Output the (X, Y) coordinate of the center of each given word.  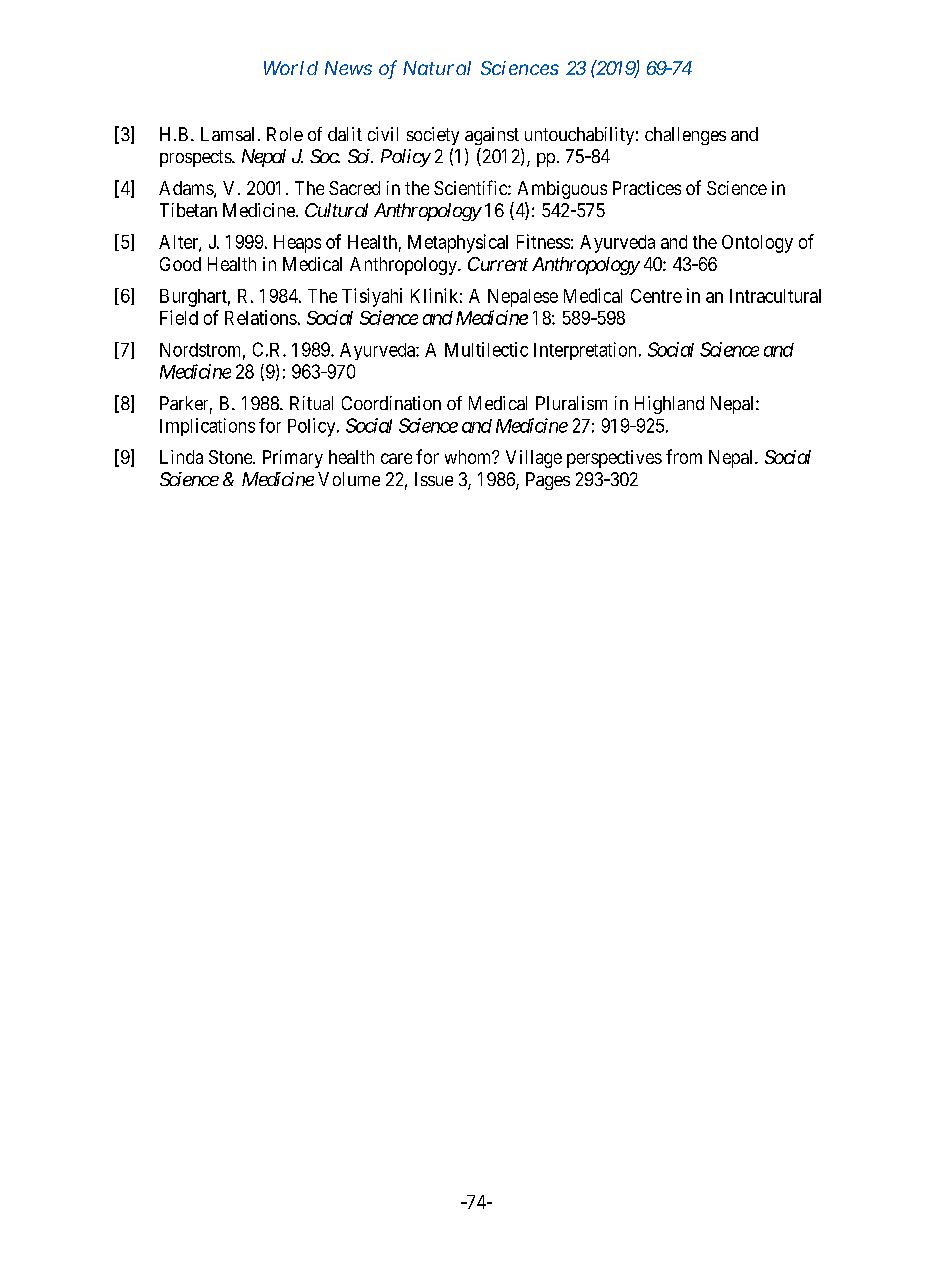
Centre (656, 296)
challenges (685, 136)
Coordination (391, 403)
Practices (647, 188)
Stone (231, 457)
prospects (196, 158)
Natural (437, 68)
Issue (434, 479)
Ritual (311, 403)
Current (498, 264)
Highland (669, 405)
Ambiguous (562, 190)
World (291, 68)
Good (180, 264)
